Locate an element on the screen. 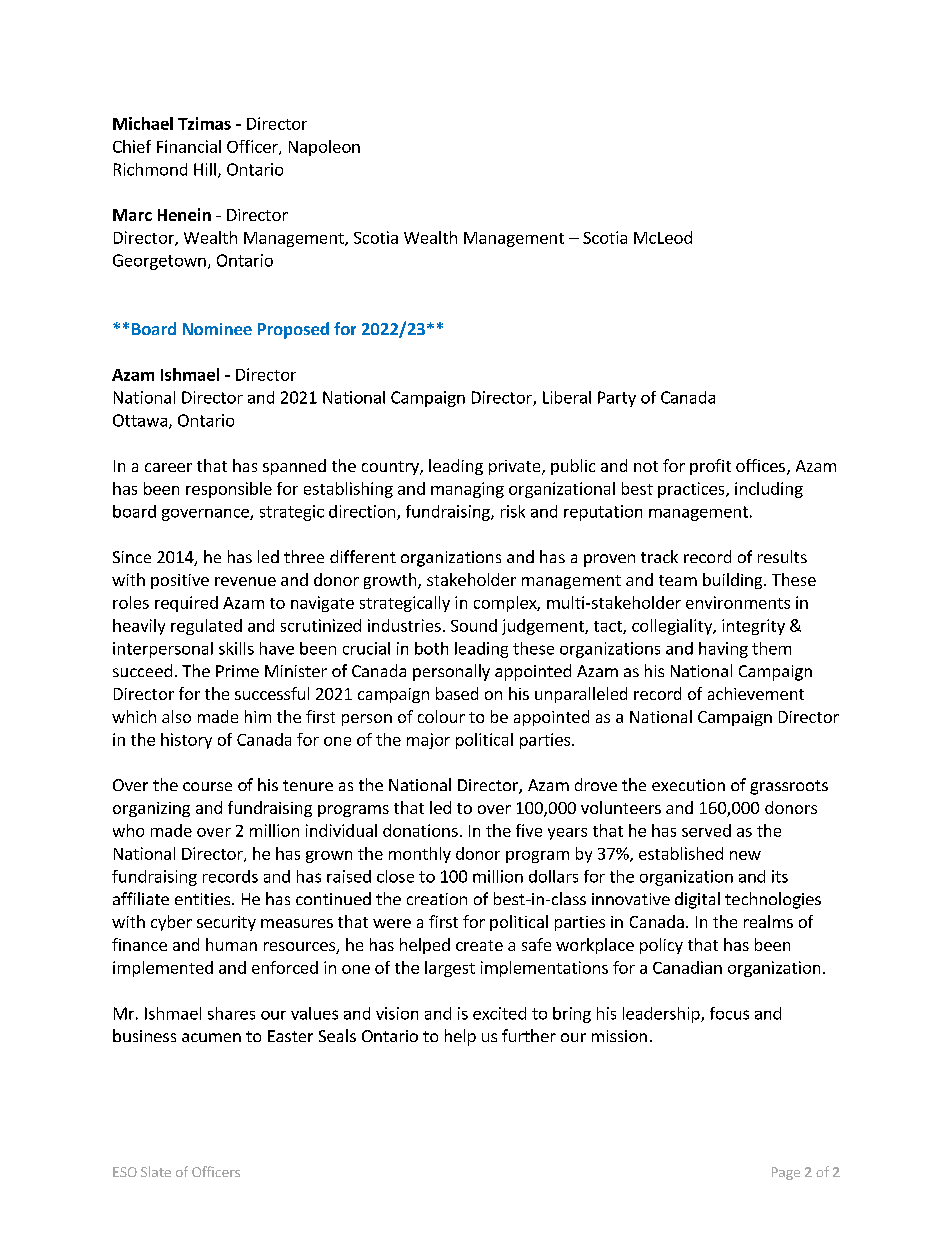 The width and height of the screenshot is (952, 1233). practices is located at coordinates (692, 490).
